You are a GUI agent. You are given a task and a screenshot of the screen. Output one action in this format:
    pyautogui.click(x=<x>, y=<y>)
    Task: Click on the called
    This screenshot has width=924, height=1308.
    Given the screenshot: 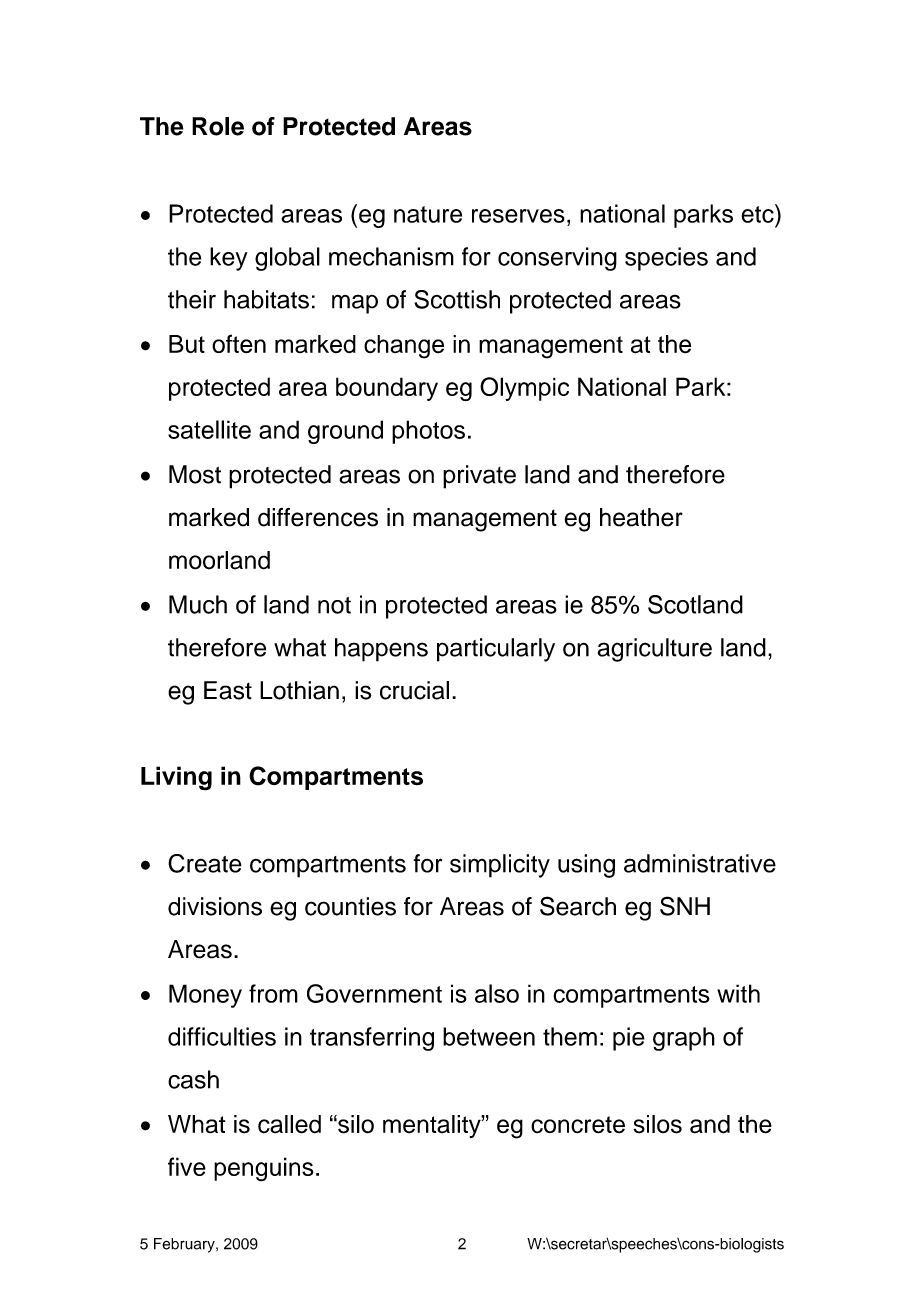 What is the action you would take?
    pyautogui.click(x=289, y=1124)
